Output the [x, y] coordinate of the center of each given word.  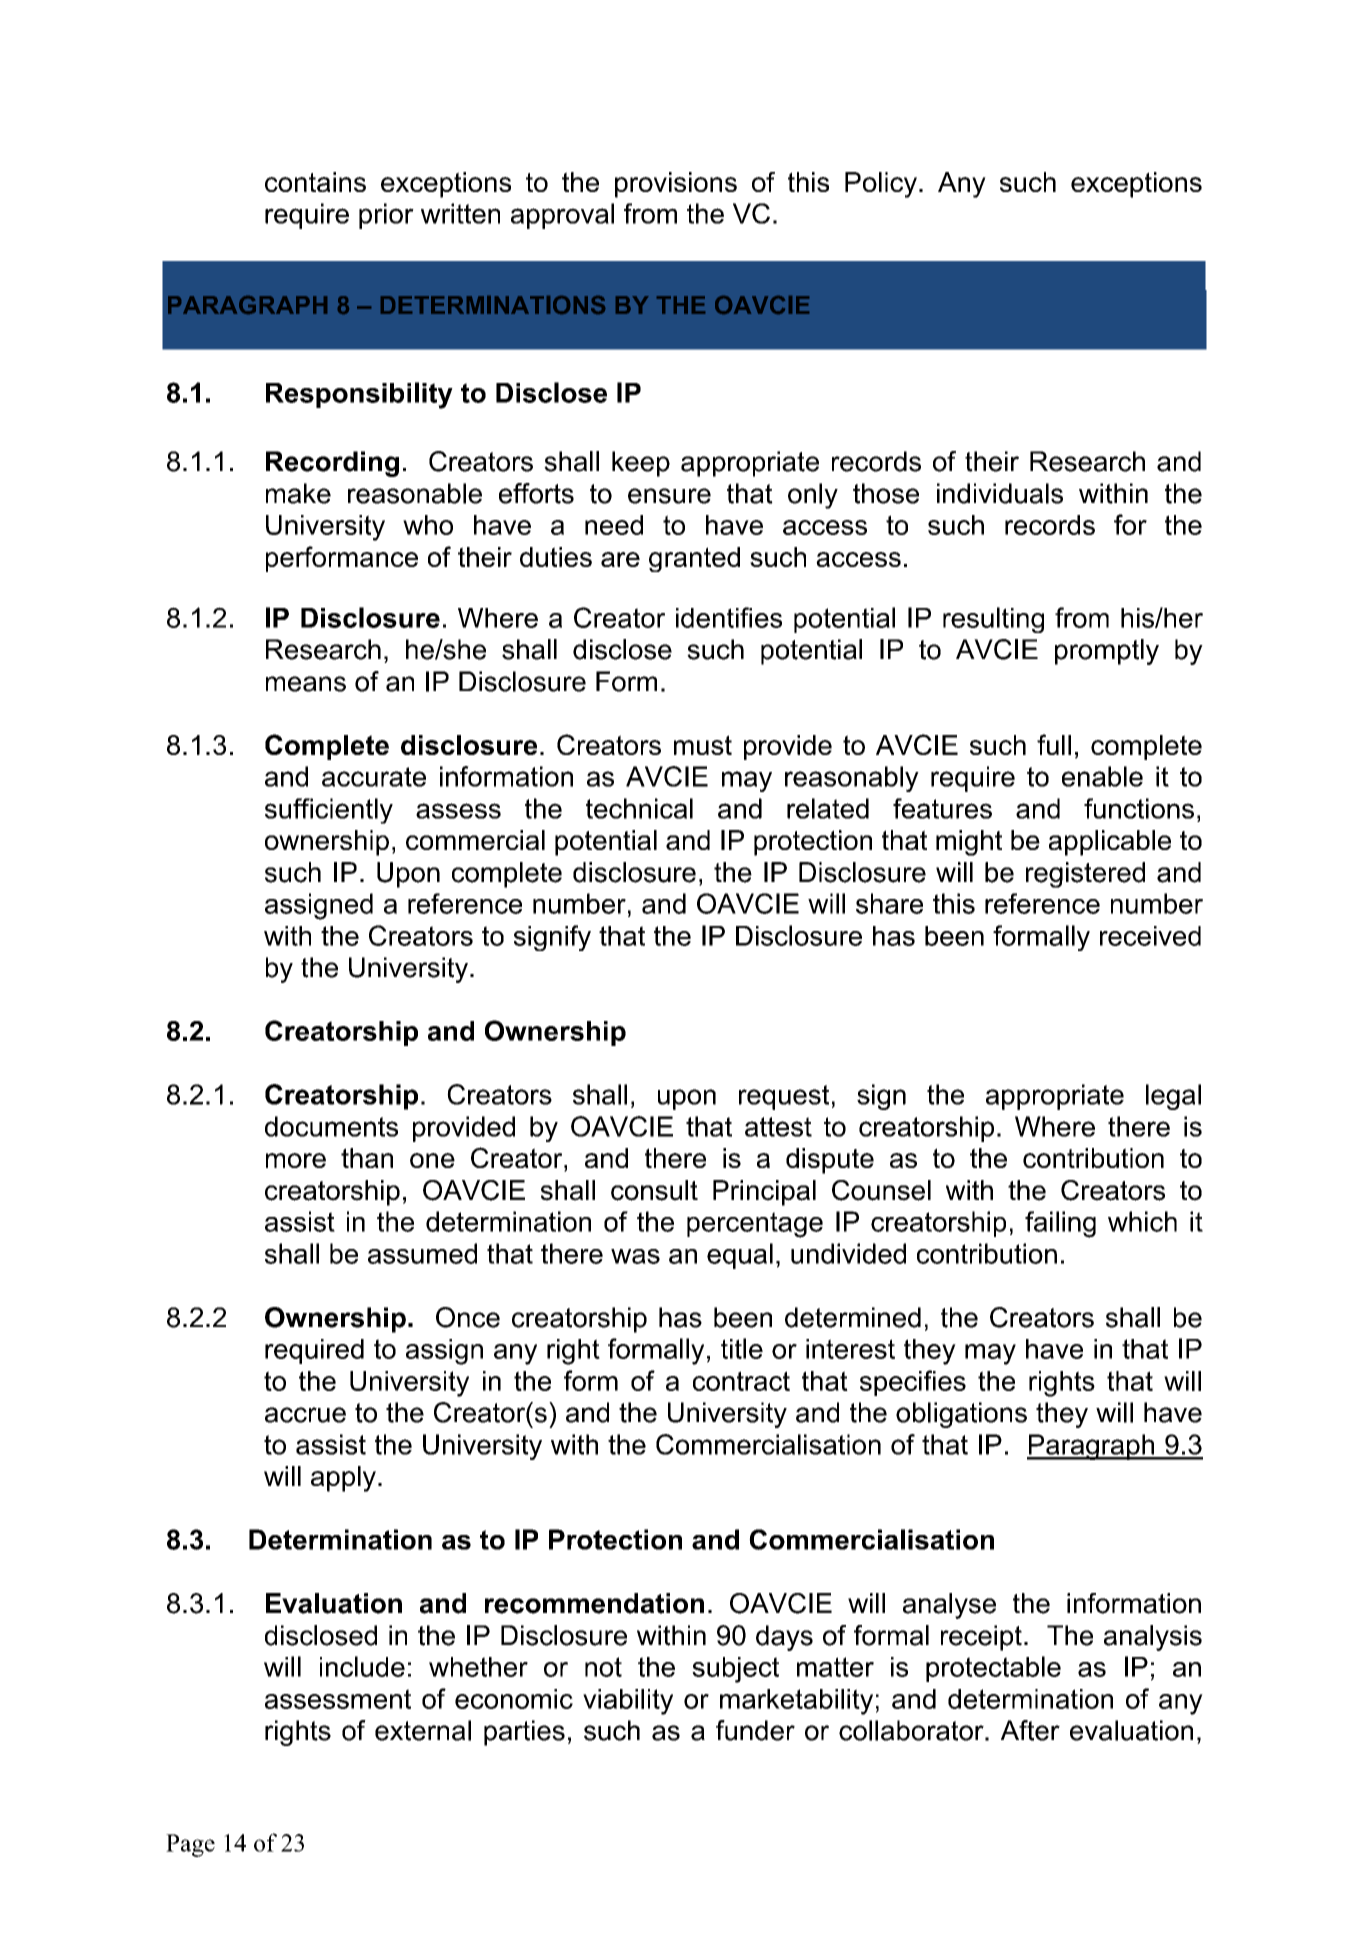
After [1030, 1730]
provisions [676, 185]
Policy [881, 185]
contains [315, 182]
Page [190, 1845]
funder [755, 1730]
